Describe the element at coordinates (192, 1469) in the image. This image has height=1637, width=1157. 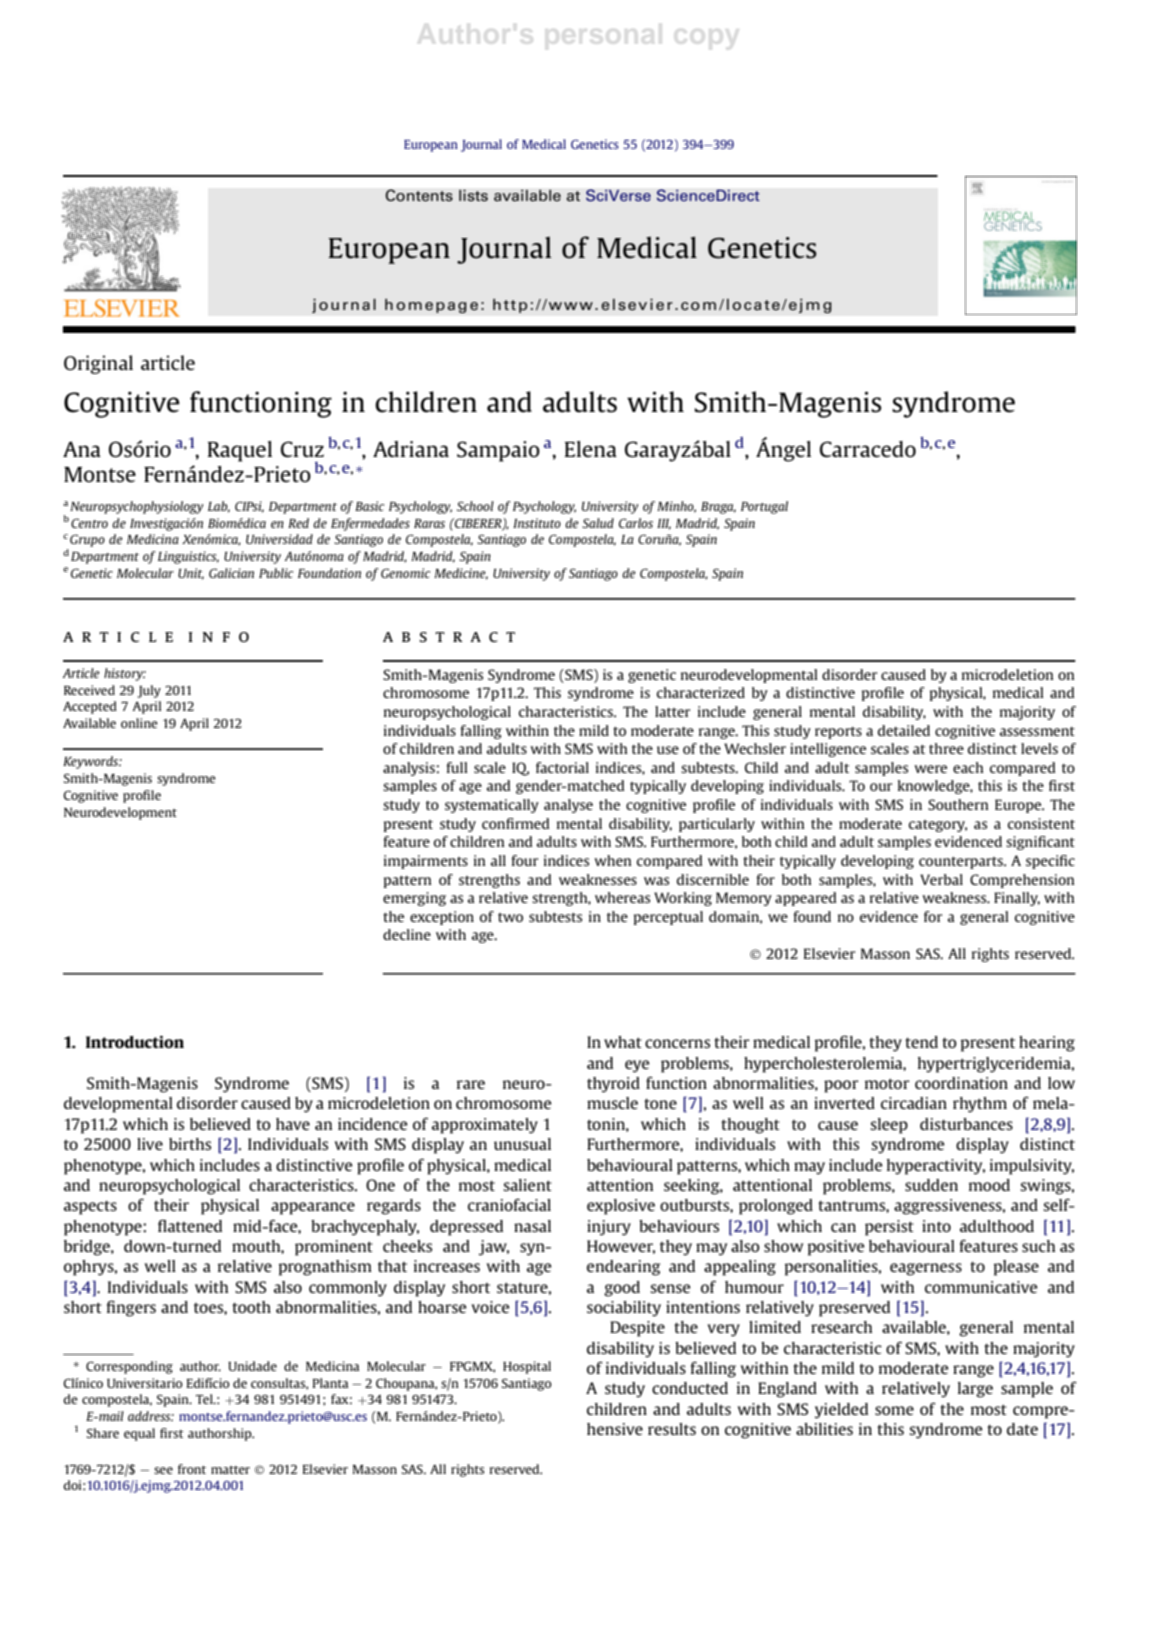
I see `front` at that location.
